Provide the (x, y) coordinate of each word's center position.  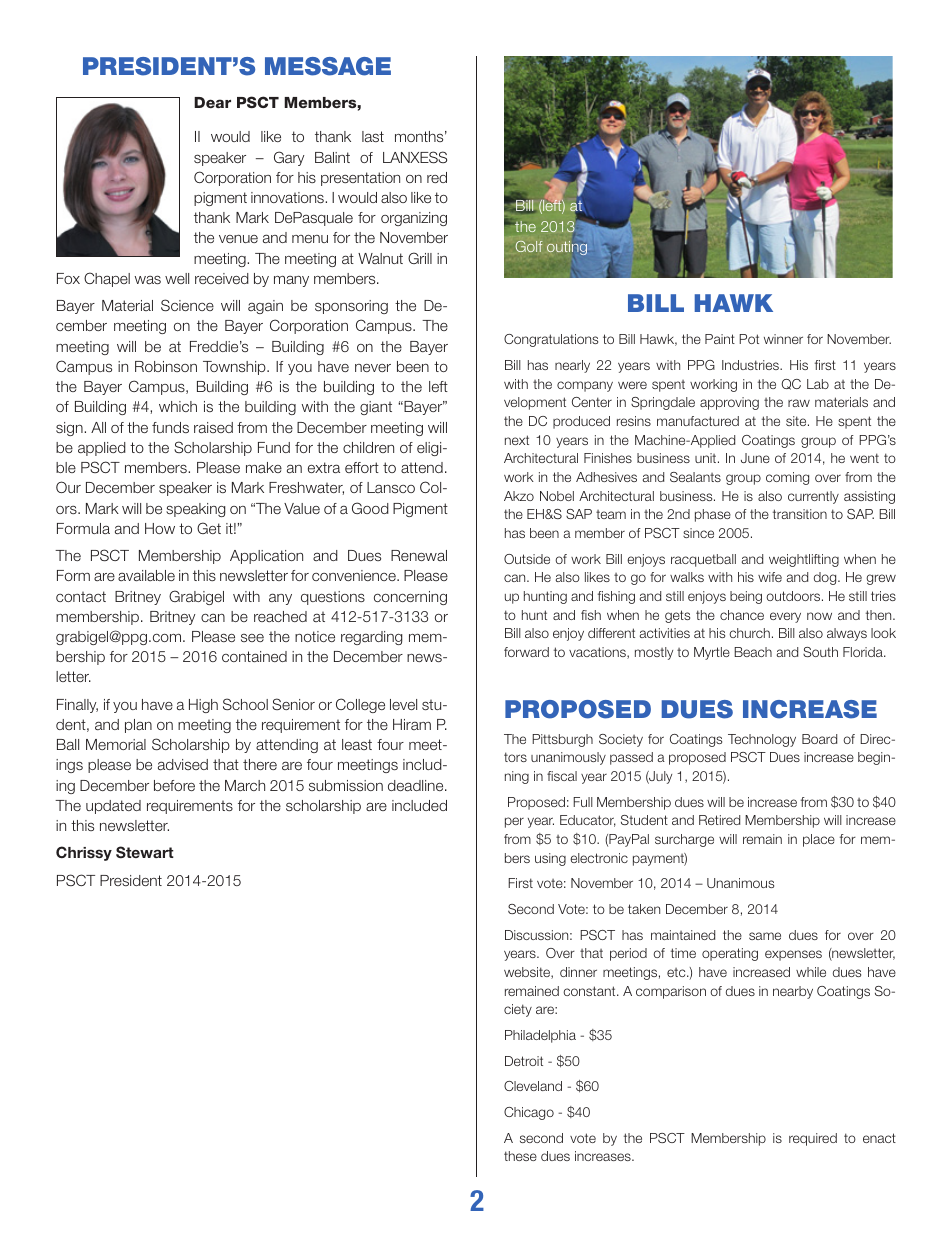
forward (526, 652)
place (819, 840)
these (520, 1156)
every (785, 617)
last (373, 136)
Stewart (145, 852)
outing (567, 248)
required (813, 1139)
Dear (212, 102)
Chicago (529, 1113)
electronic (599, 858)
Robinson (166, 366)
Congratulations (551, 340)
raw (799, 403)
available (146, 575)
